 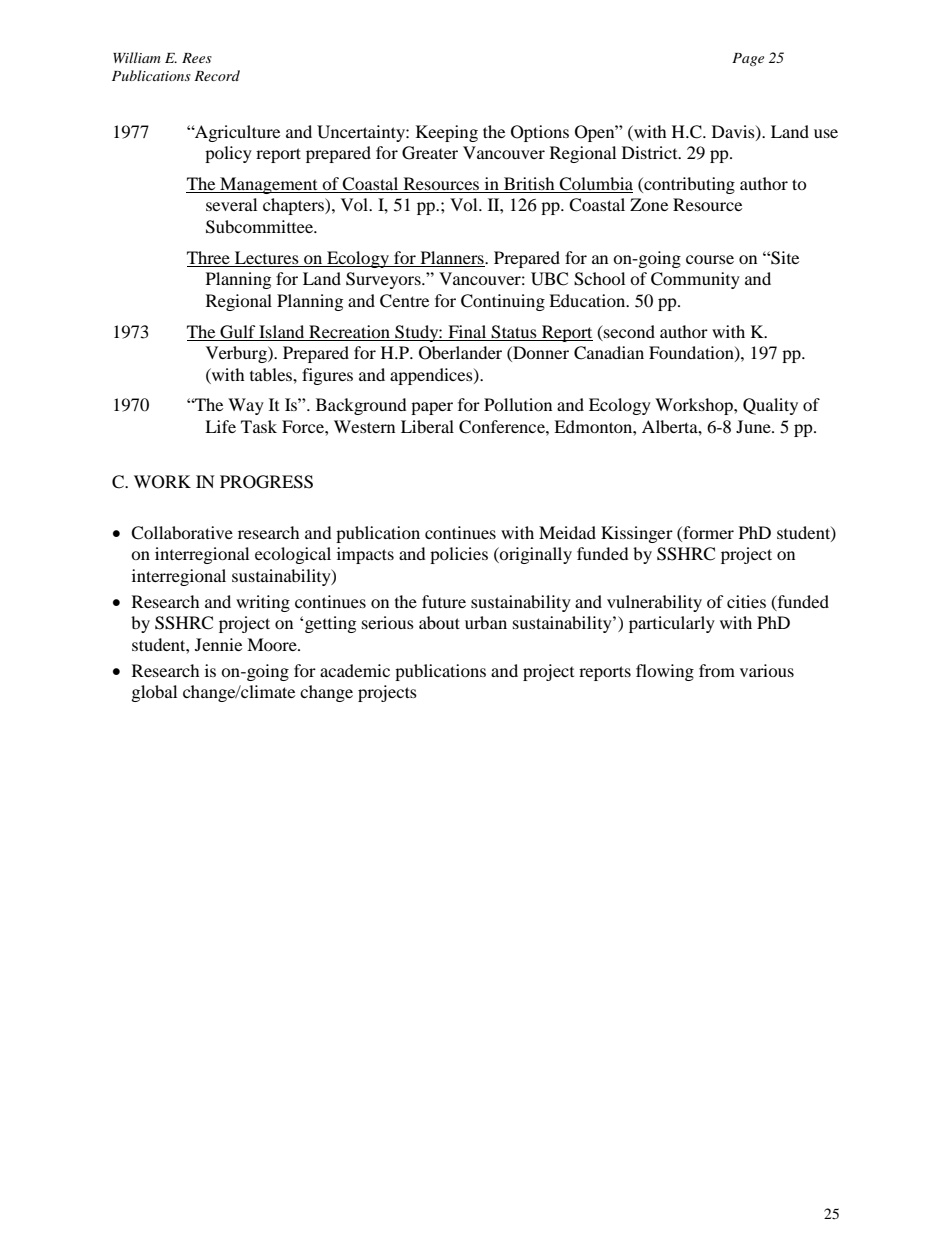 What do you see at coordinates (486, 622) in the image?
I see `urban` at bounding box center [486, 622].
